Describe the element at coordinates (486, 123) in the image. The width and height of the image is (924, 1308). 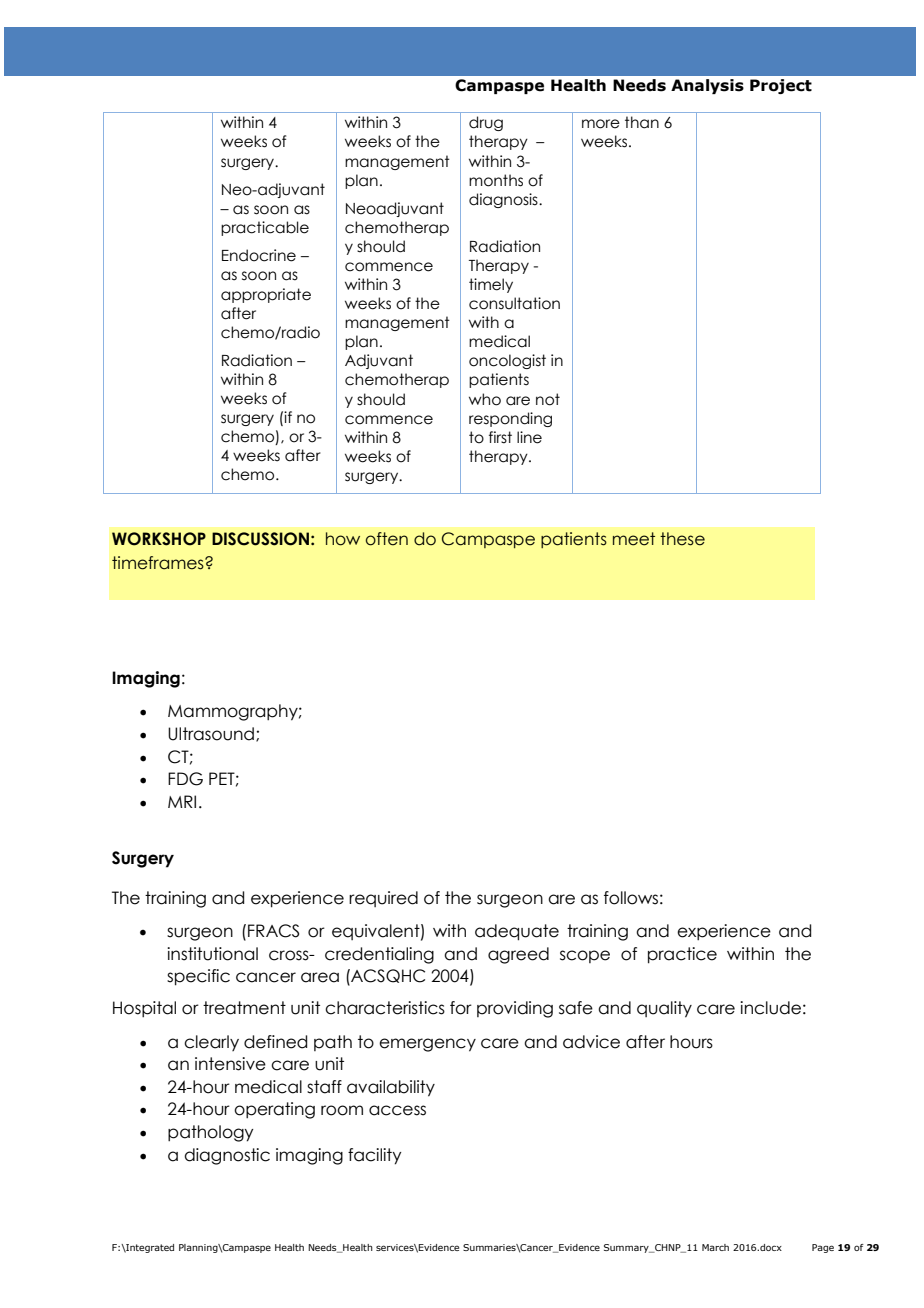
I see `drug` at that location.
